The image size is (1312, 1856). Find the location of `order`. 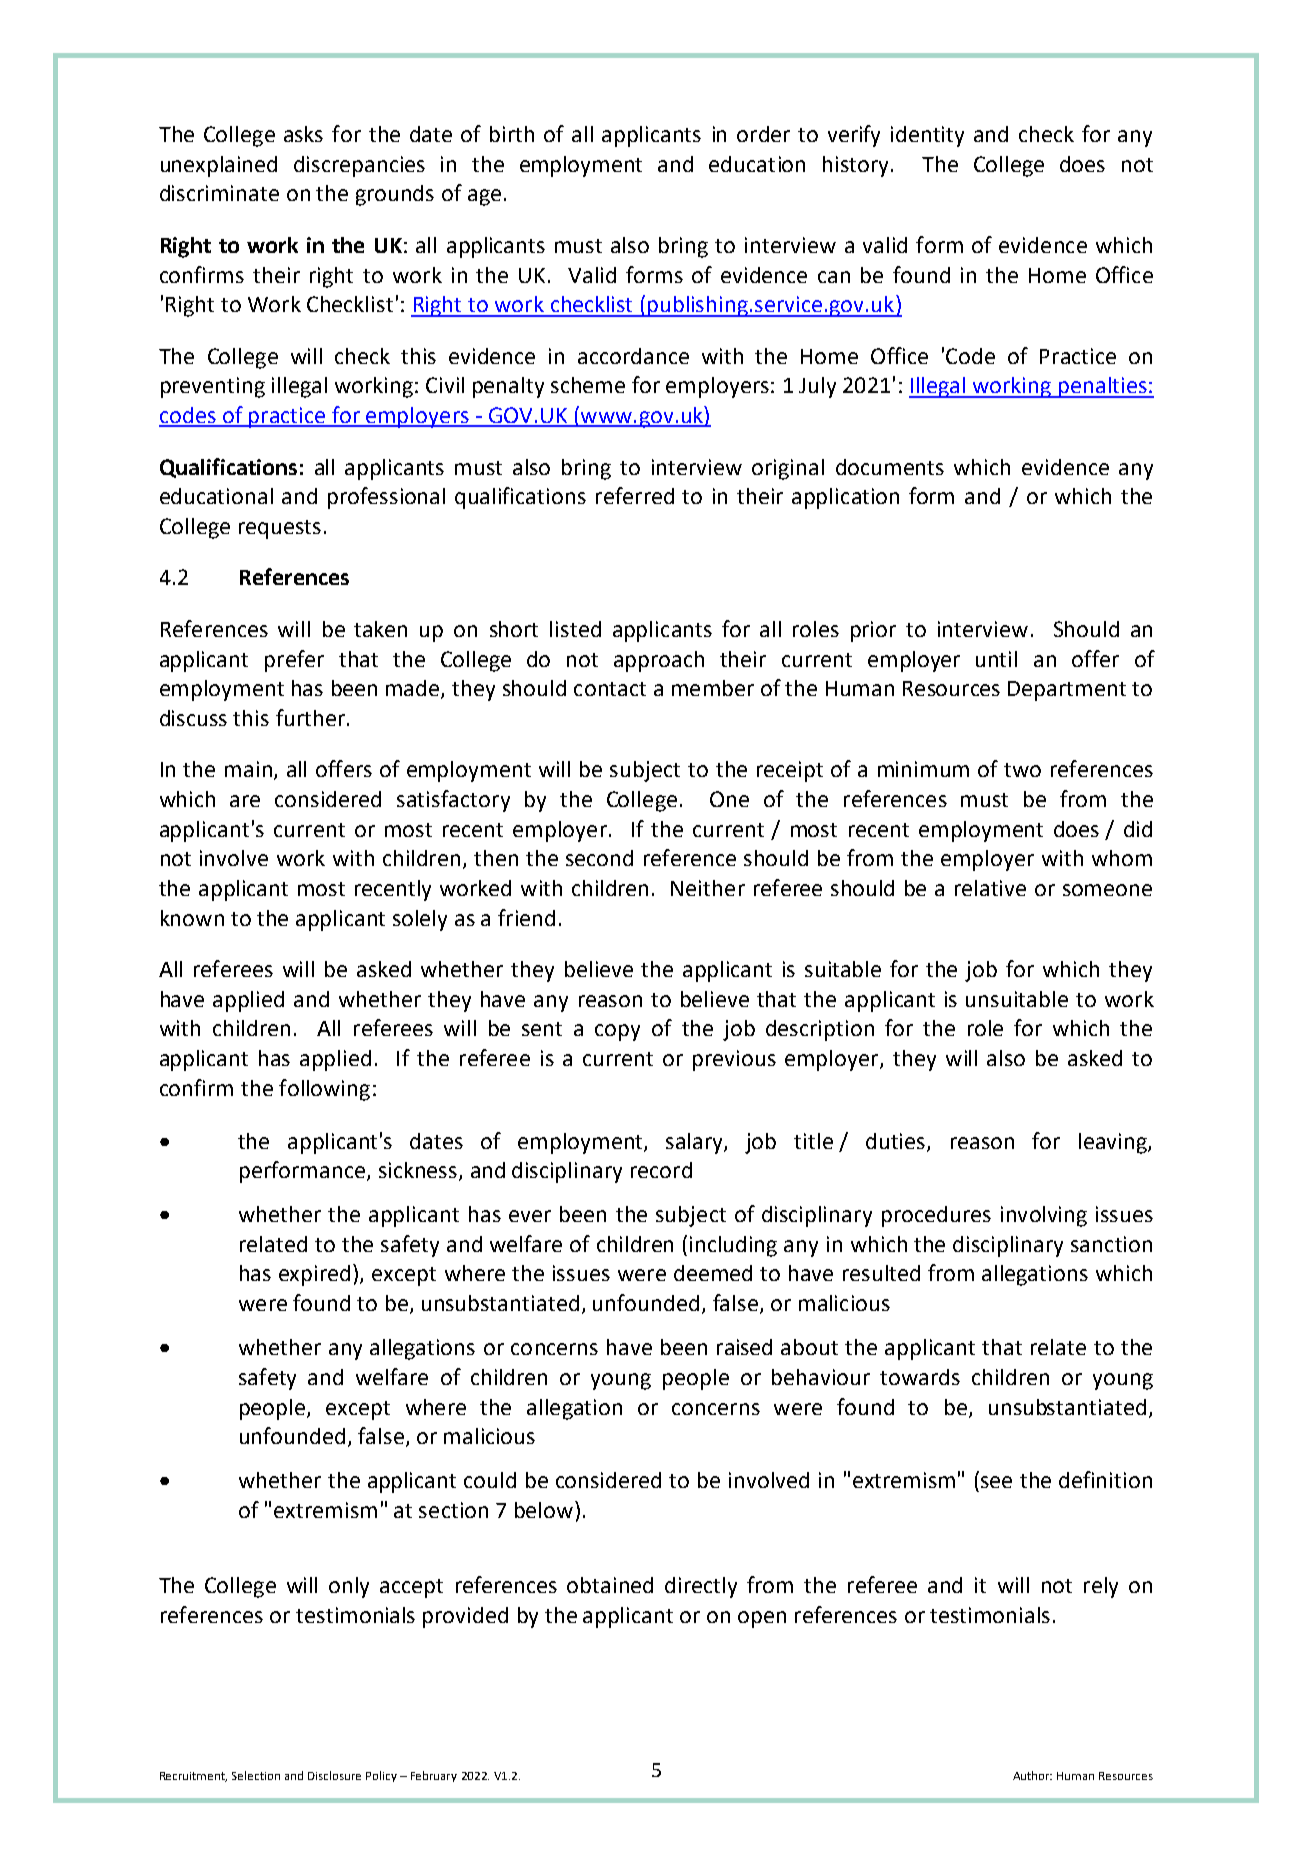

order is located at coordinates (763, 134).
